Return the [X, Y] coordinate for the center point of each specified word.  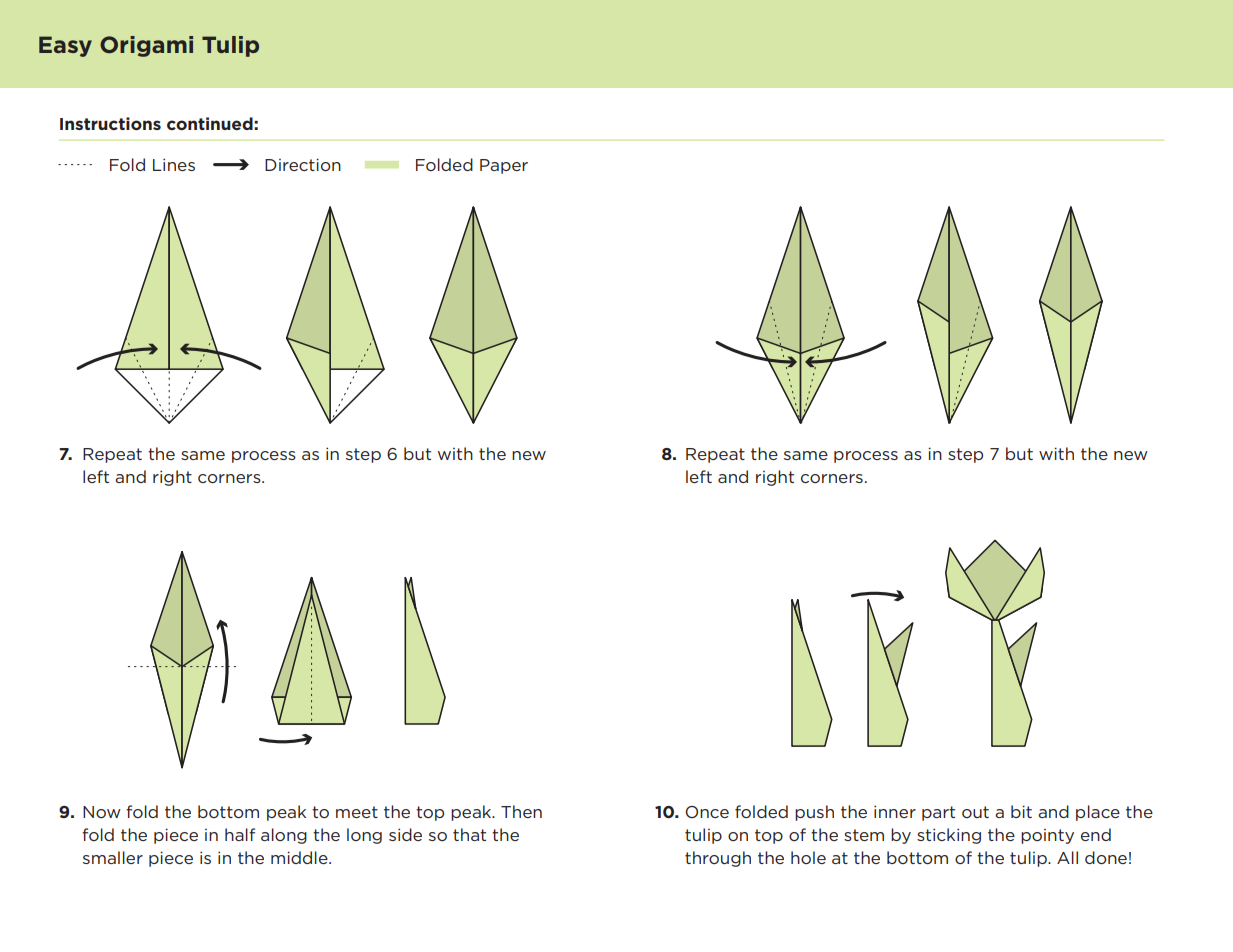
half [240, 834]
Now [102, 812]
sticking [949, 836]
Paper [504, 166]
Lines [174, 164]
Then [521, 811]
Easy [65, 46]
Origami [146, 46]
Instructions [110, 123]
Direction [303, 164]
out [975, 812]
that [469, 834]
